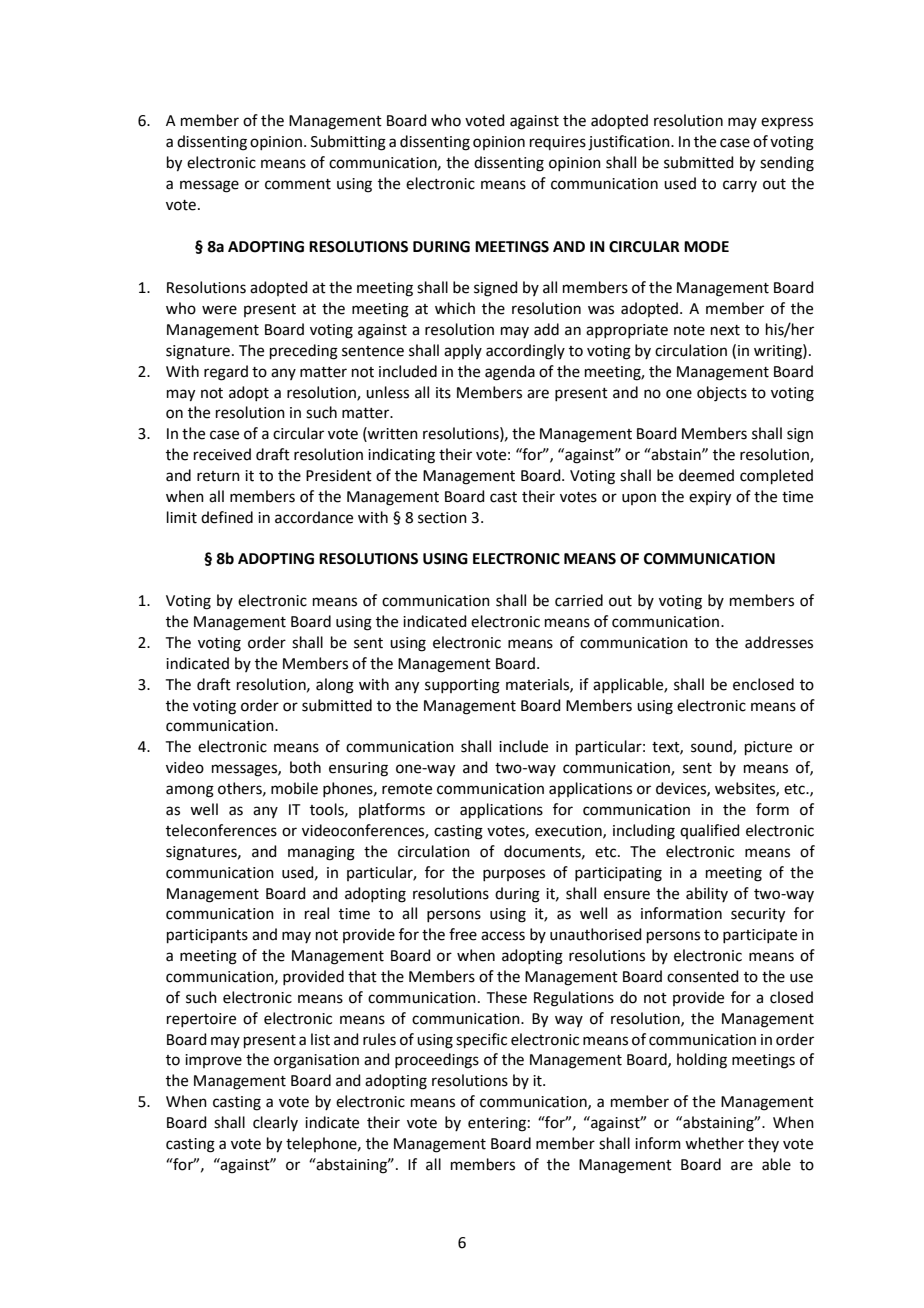 The width and height of the screenshot is (924, 1308). Describe the element at coordinates (298, 184) in the screenshot. I see `comment` at that location.
